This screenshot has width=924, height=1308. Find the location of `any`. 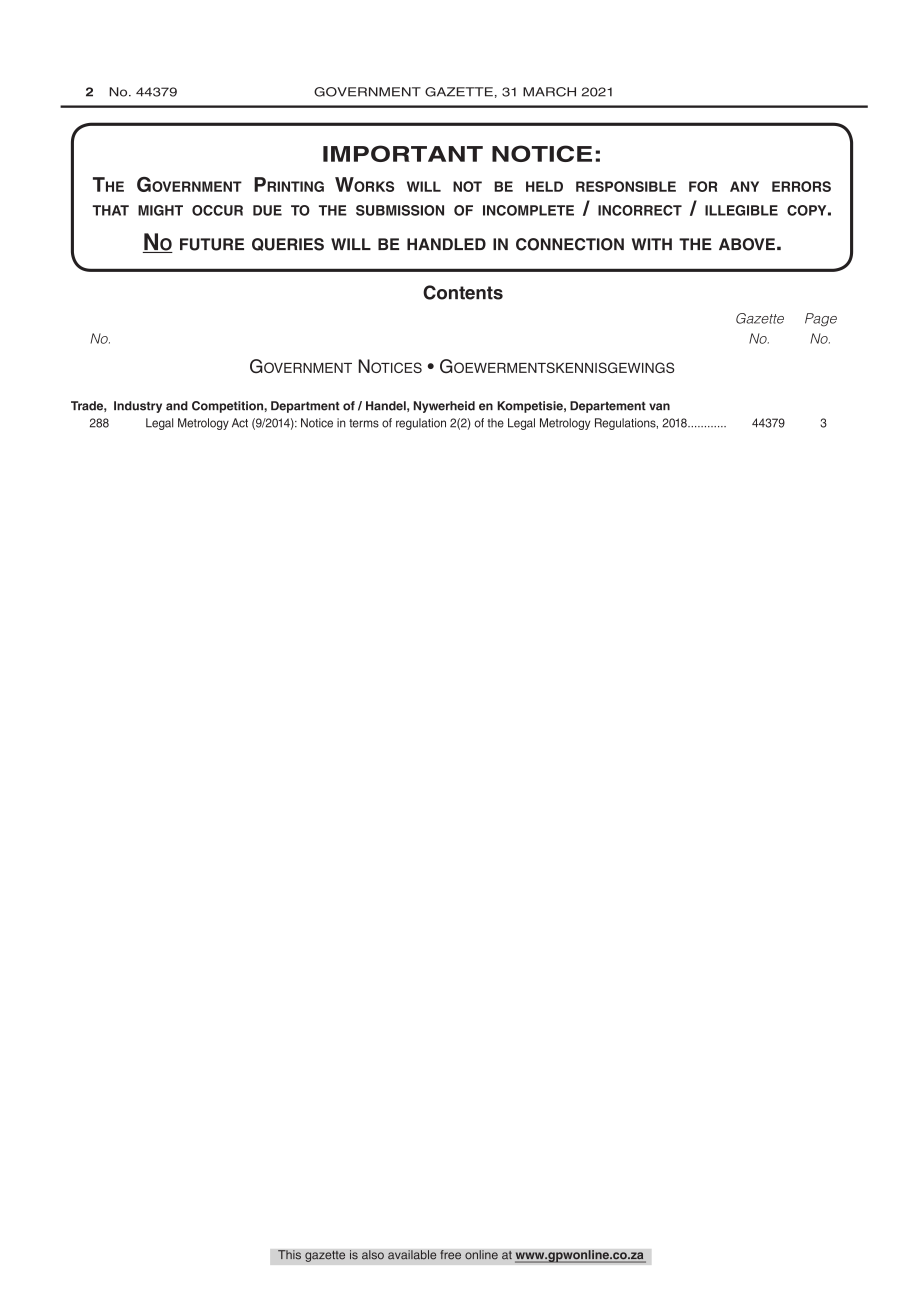

any is located at coordinates (744, 186).
